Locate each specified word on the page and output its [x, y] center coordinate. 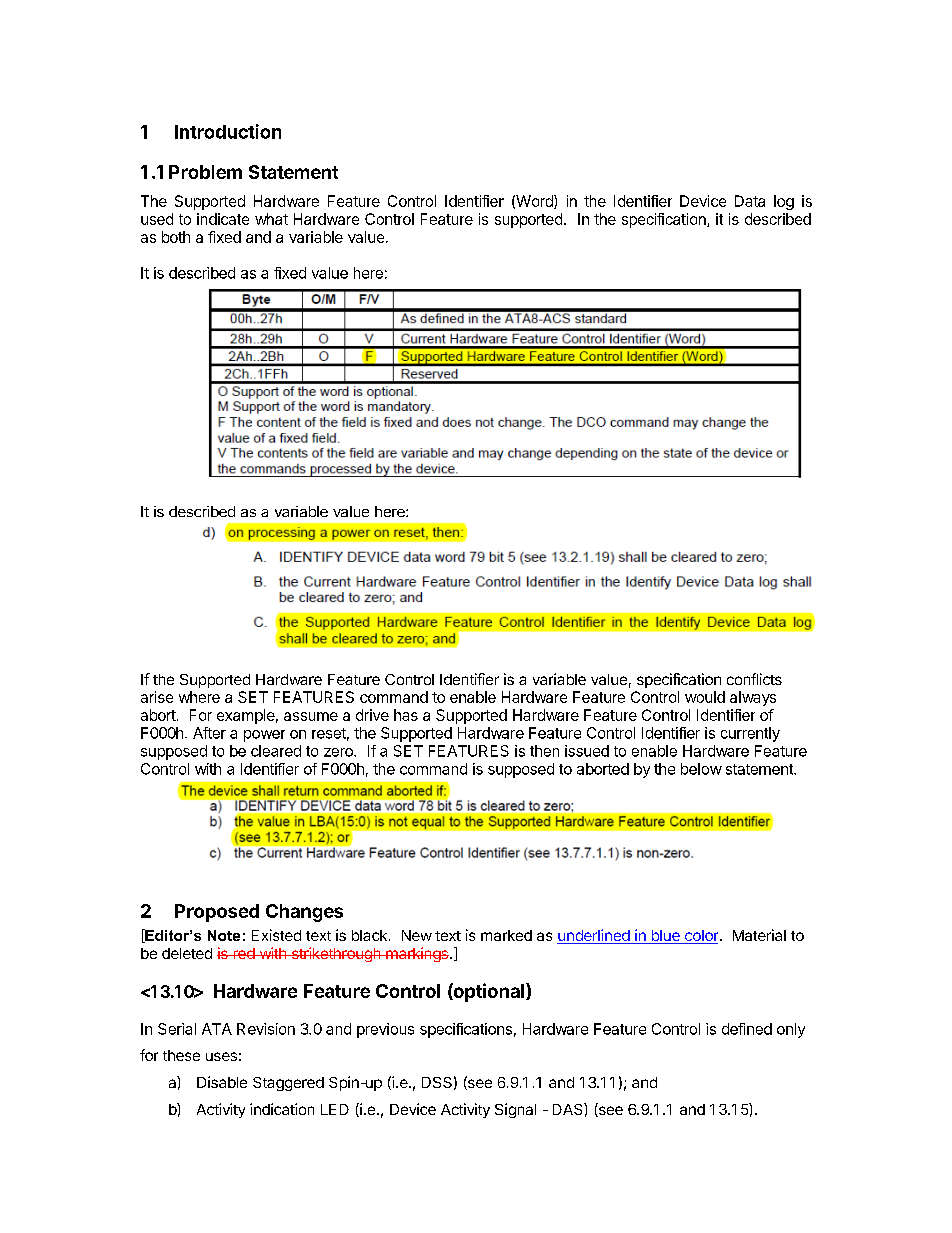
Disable [222, 1082]
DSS [437, 1082]
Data [750, 201]
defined [747, 1029]
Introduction [228, 131]
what [271, 219]
